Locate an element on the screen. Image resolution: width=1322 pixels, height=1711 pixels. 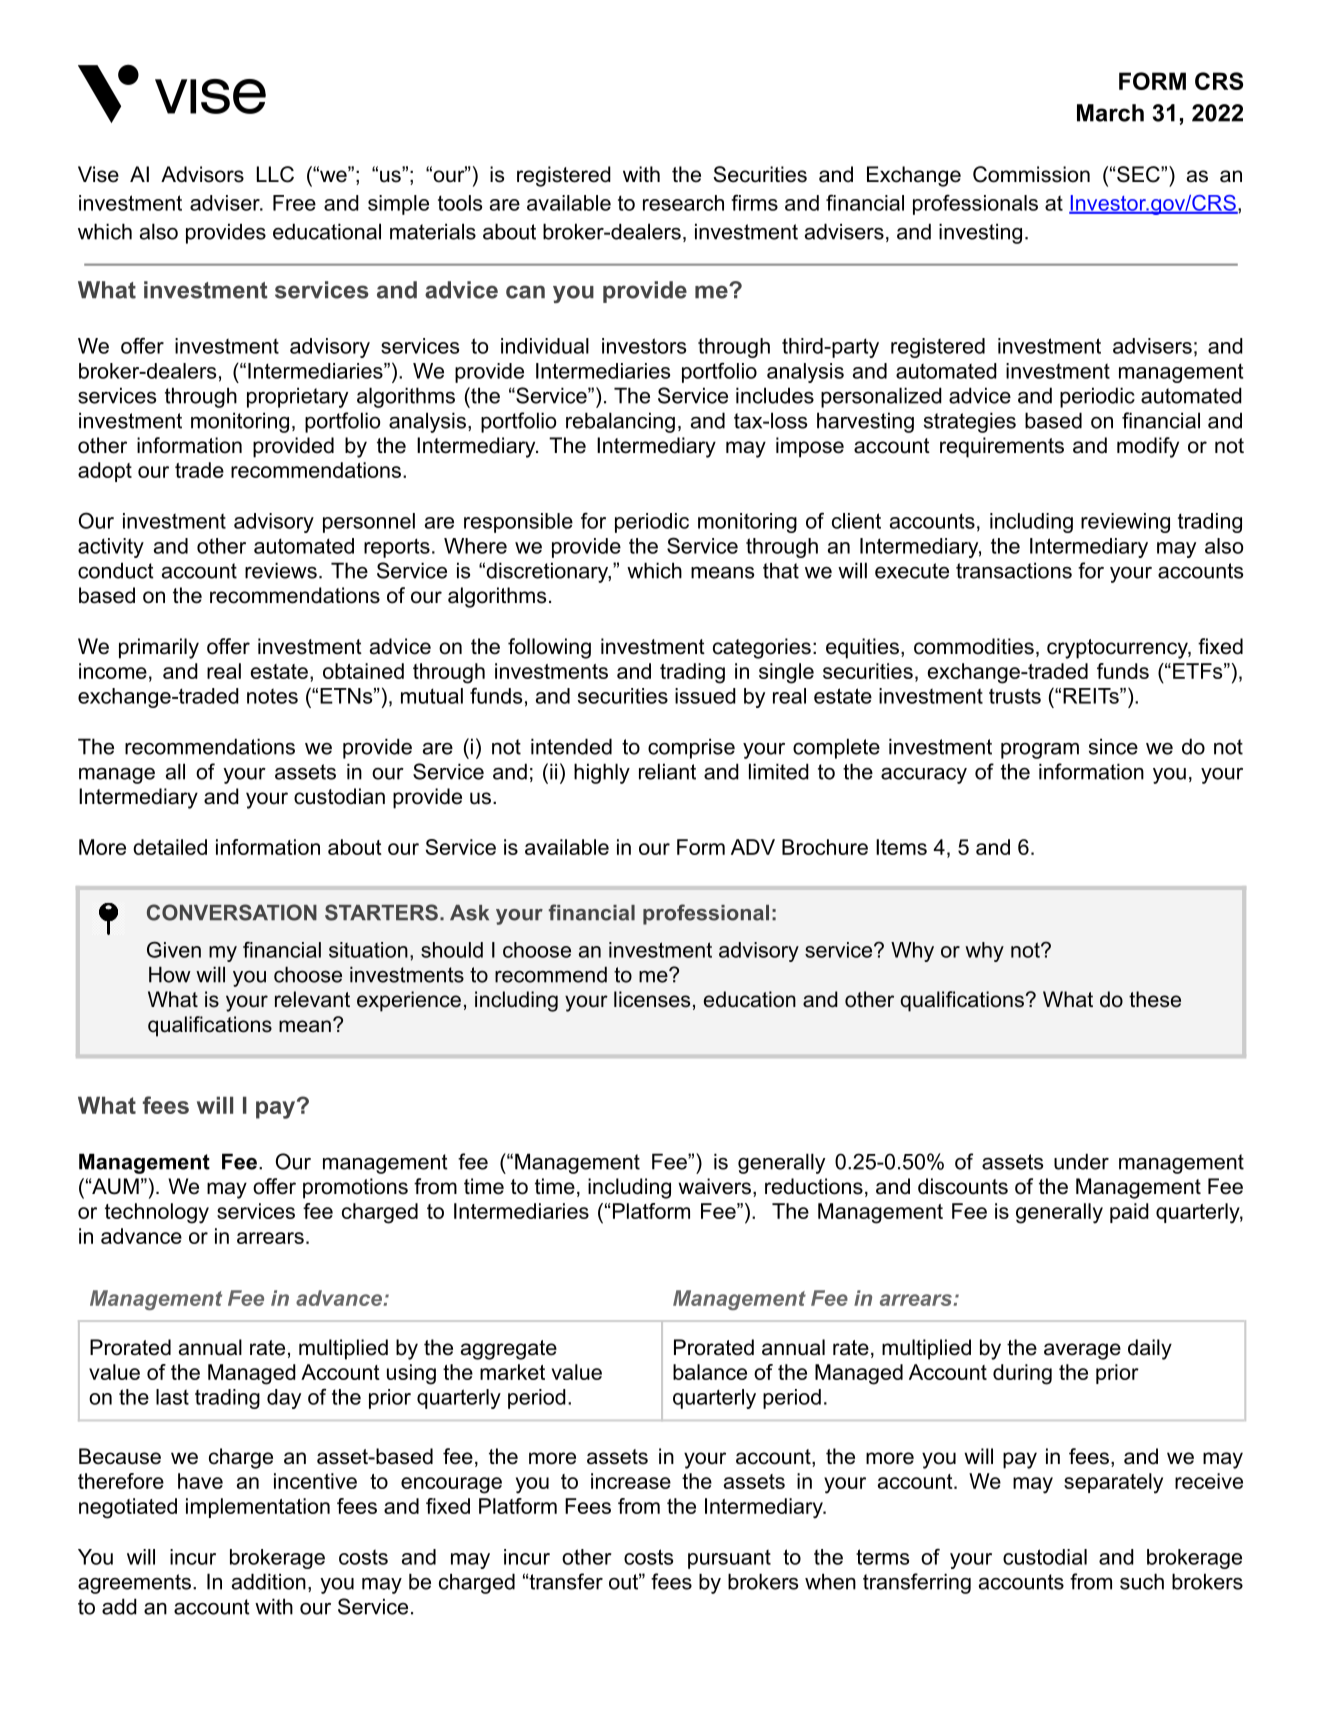
pursuant is located at coordinates (729, 1559).
